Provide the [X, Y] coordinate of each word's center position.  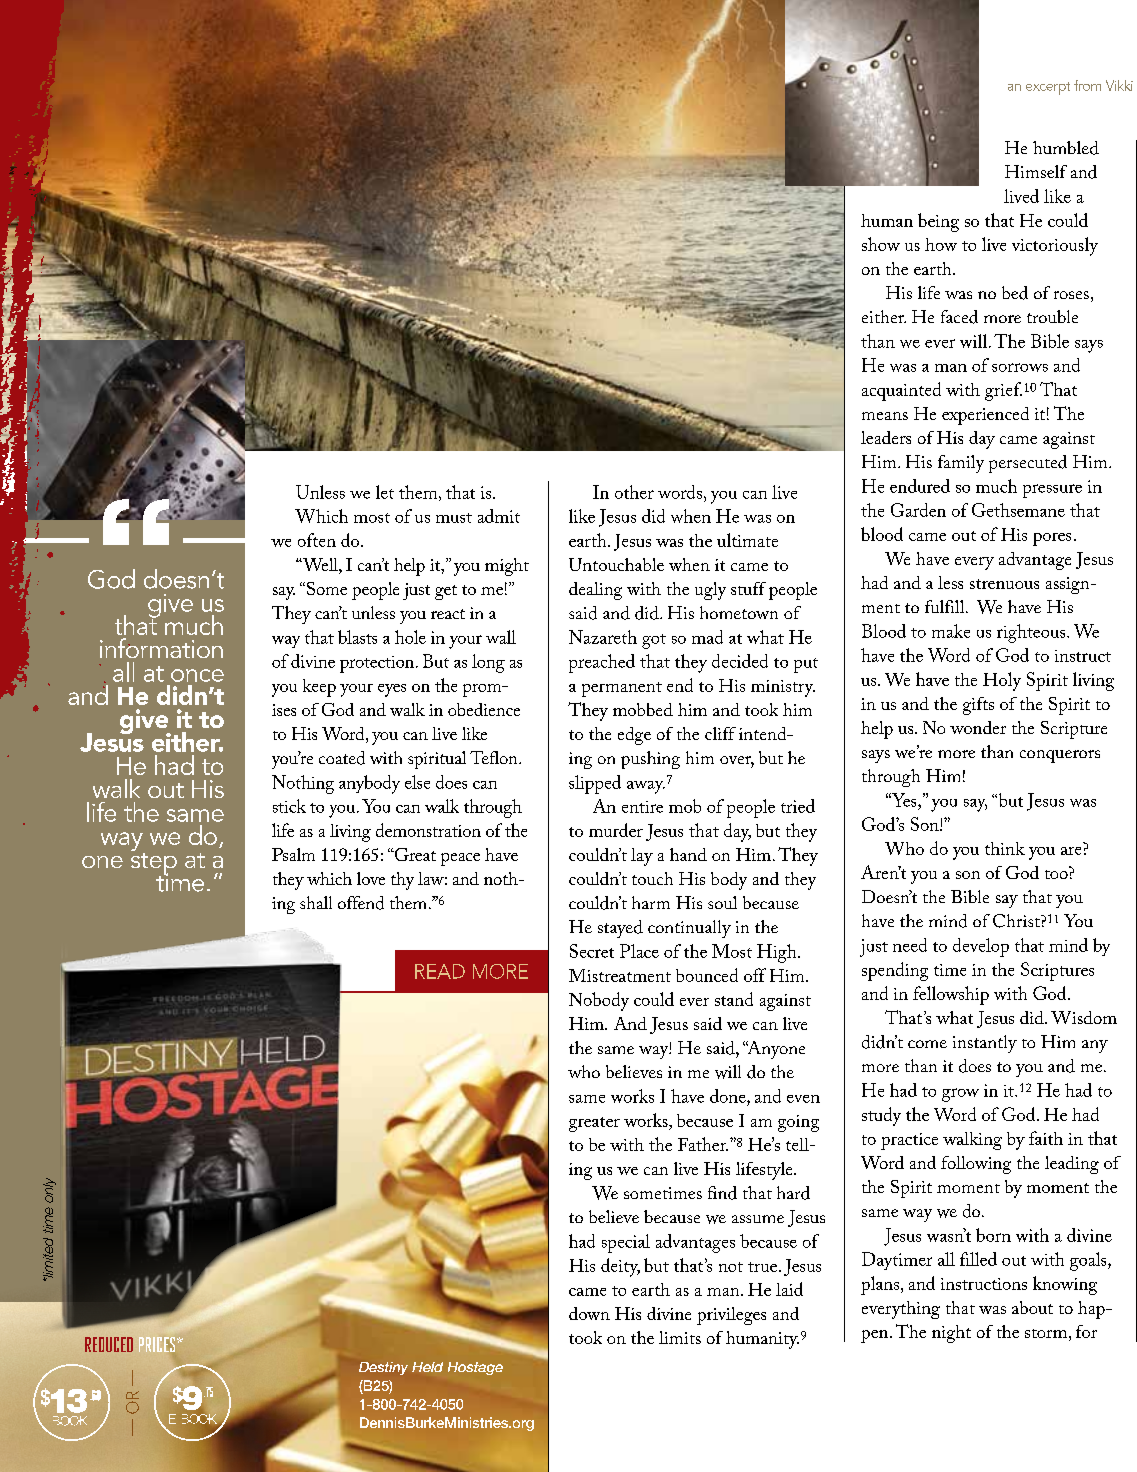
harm [651, 902]
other [634, 492]
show [881, 244]
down [589, 1313]
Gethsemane [1018, 510]
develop [981, 947]
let [385, 492]
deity [620, 1267]
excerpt [1048, 88]
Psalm [293, 854]
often [317, 540]
